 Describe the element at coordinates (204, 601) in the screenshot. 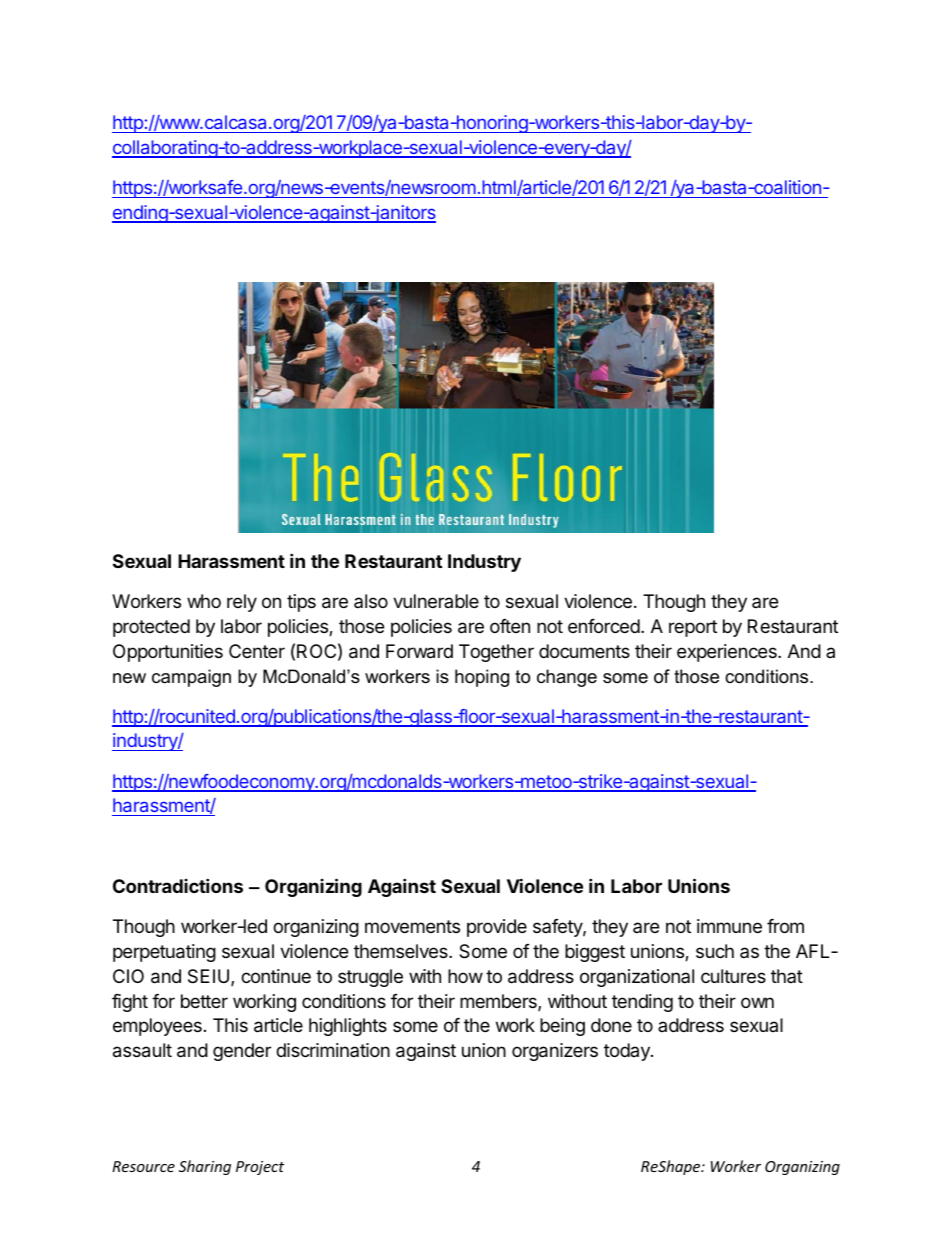

I see `who` at that location.
